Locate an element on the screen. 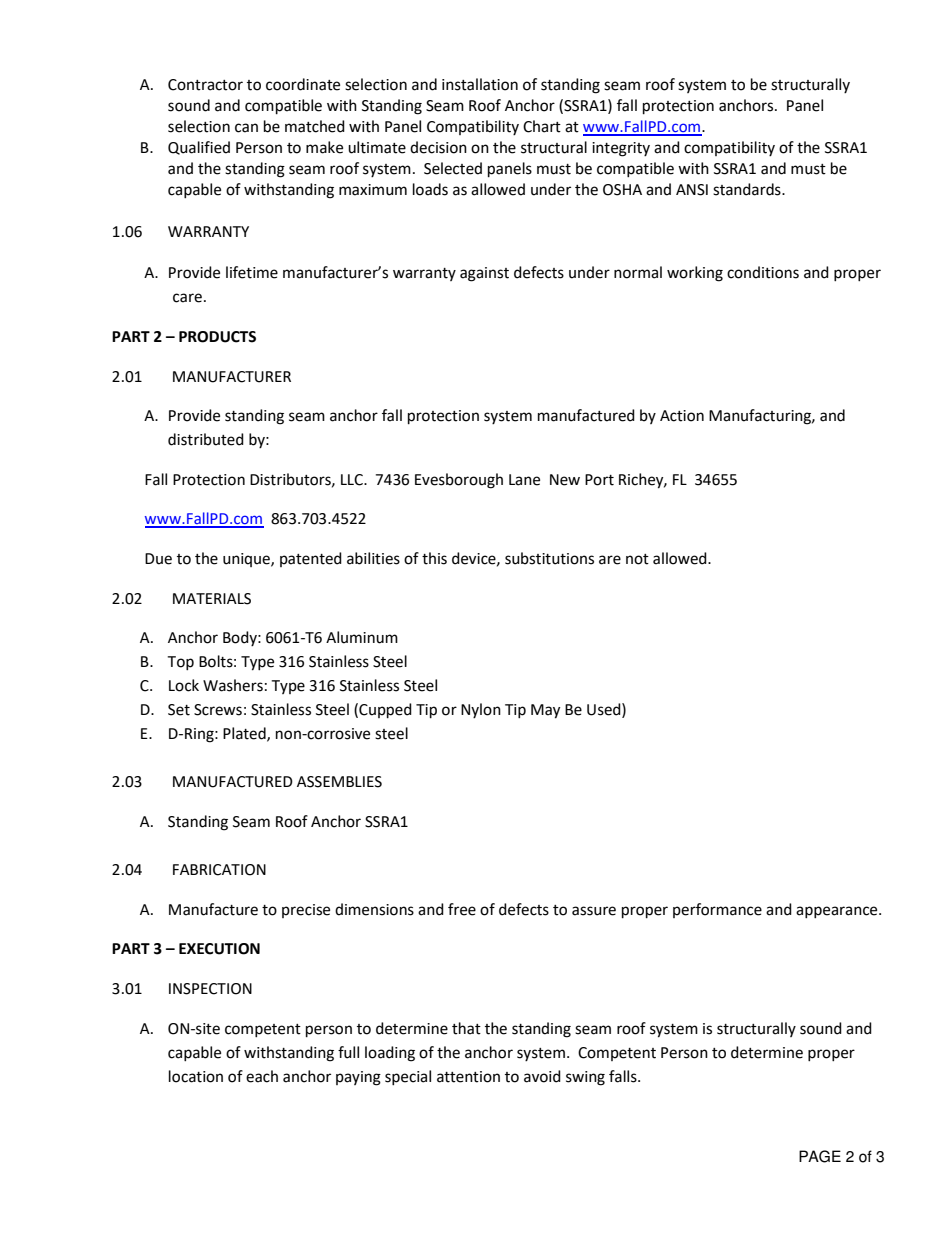 The width and height of the screenshot is (952, 1233). substitutions is located at coordinates (549, 558).
